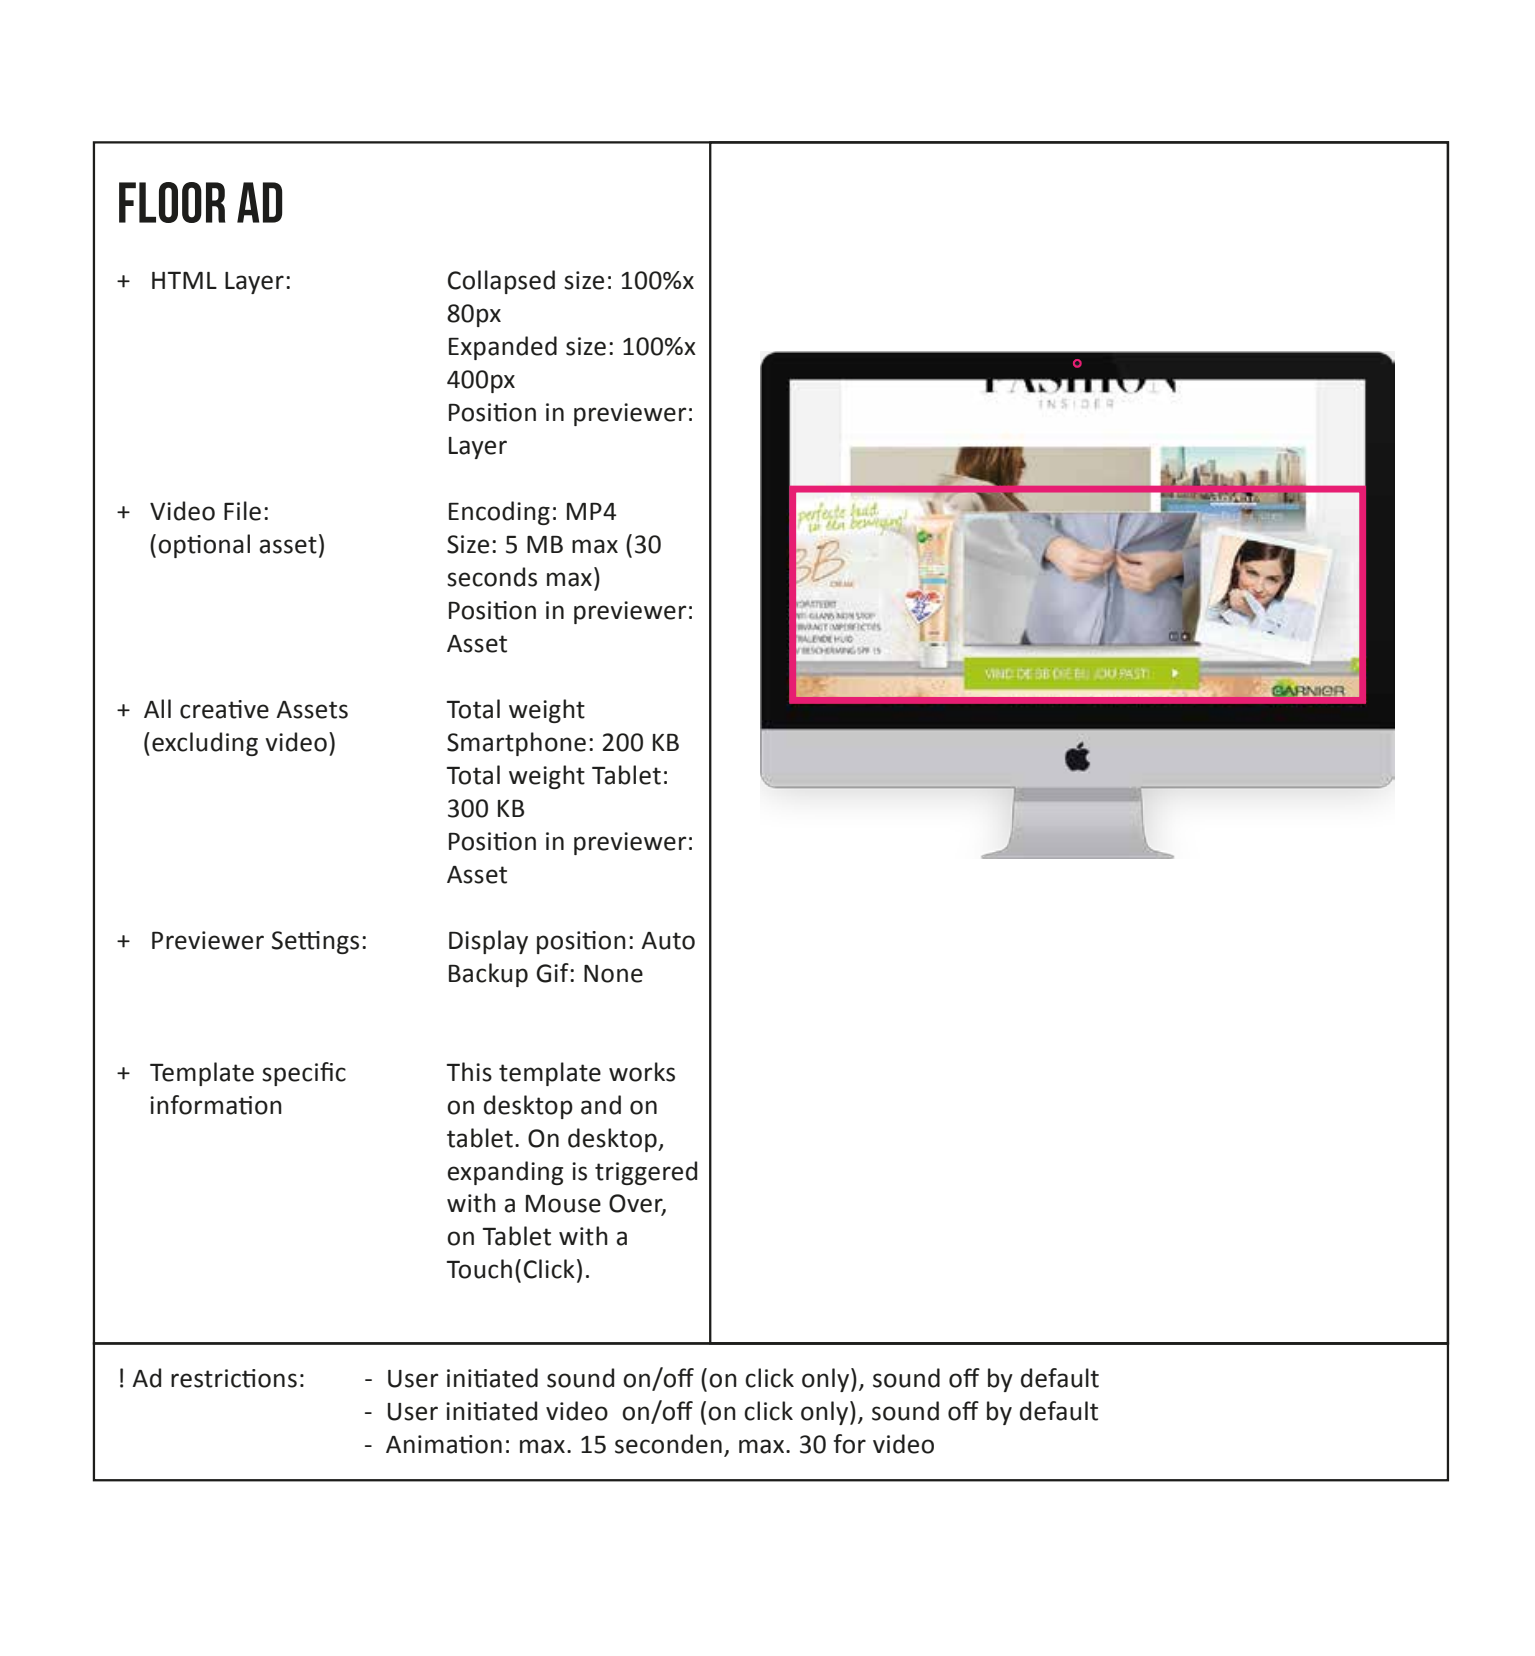 The height and width of the document is (1656, 1535). What do you see at coordinates (499, 513) in the document?
I see `Encoding` at bounding box center [499, 513].
